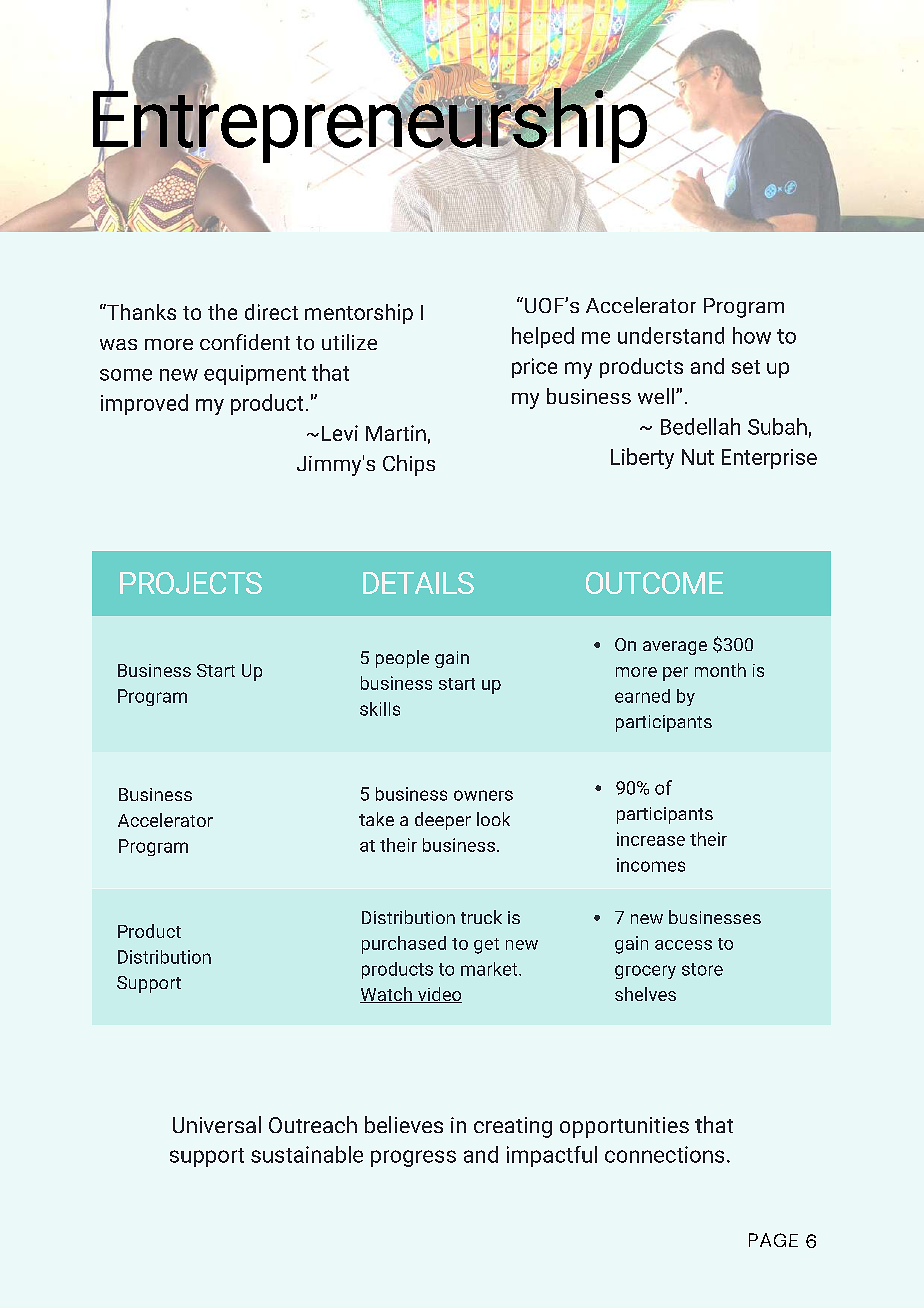 The image size is (924, 1309). Describe the element at coordinates (217, 1124) in the screenshot. I see `Universal` at that location.
